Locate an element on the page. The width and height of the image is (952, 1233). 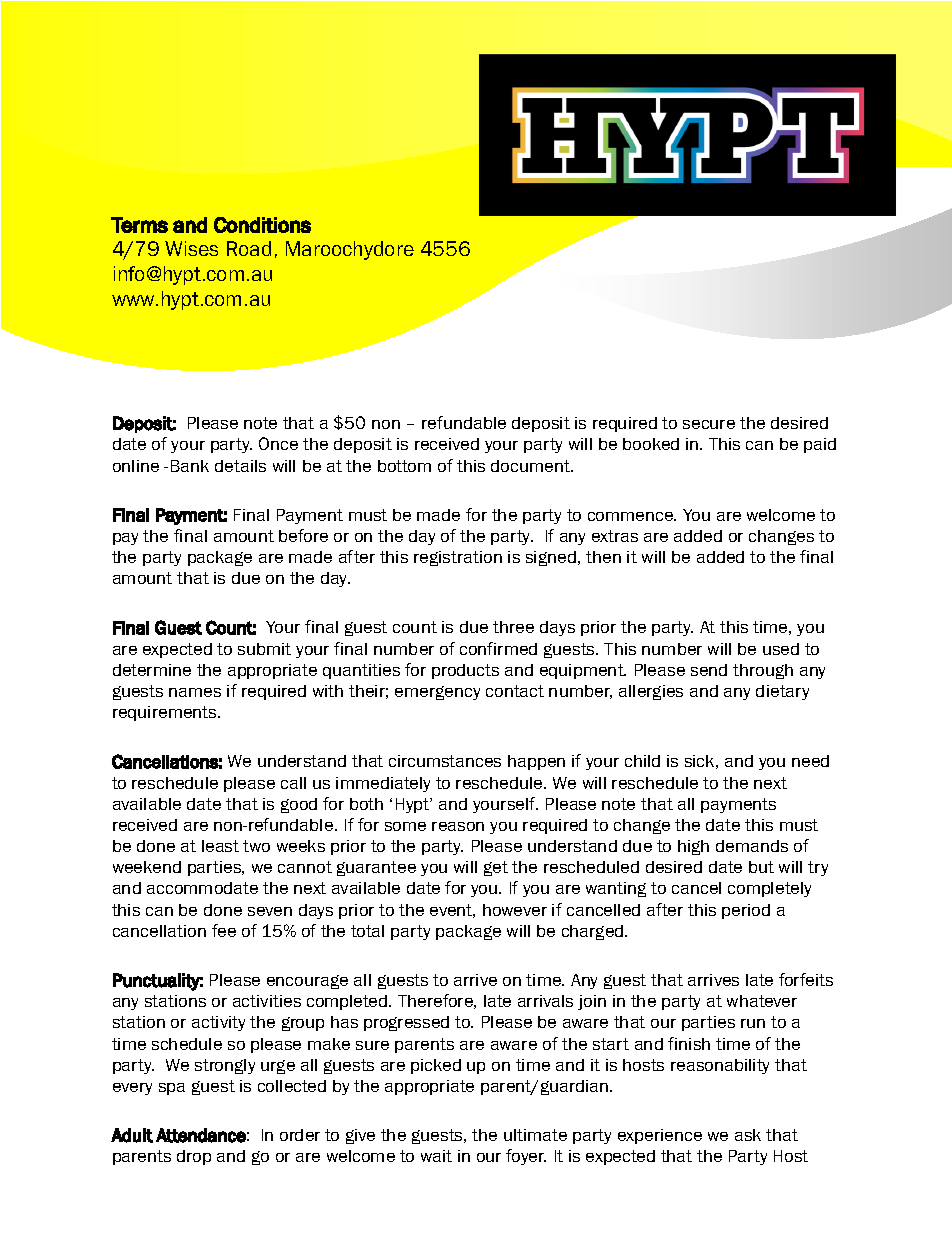
secure is located at coordinates (709, 424).
